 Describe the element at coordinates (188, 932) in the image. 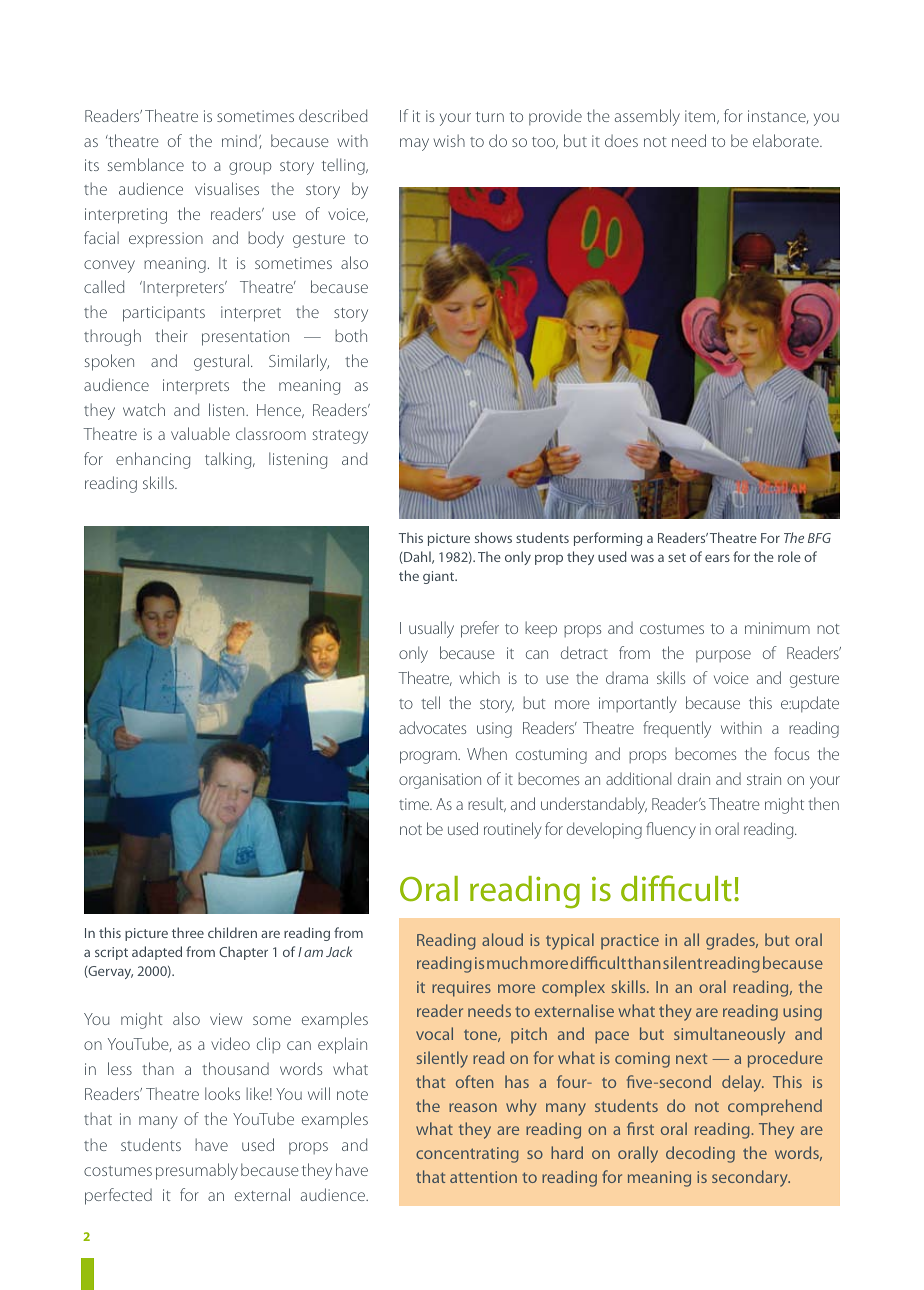

I see `three` at that location.
